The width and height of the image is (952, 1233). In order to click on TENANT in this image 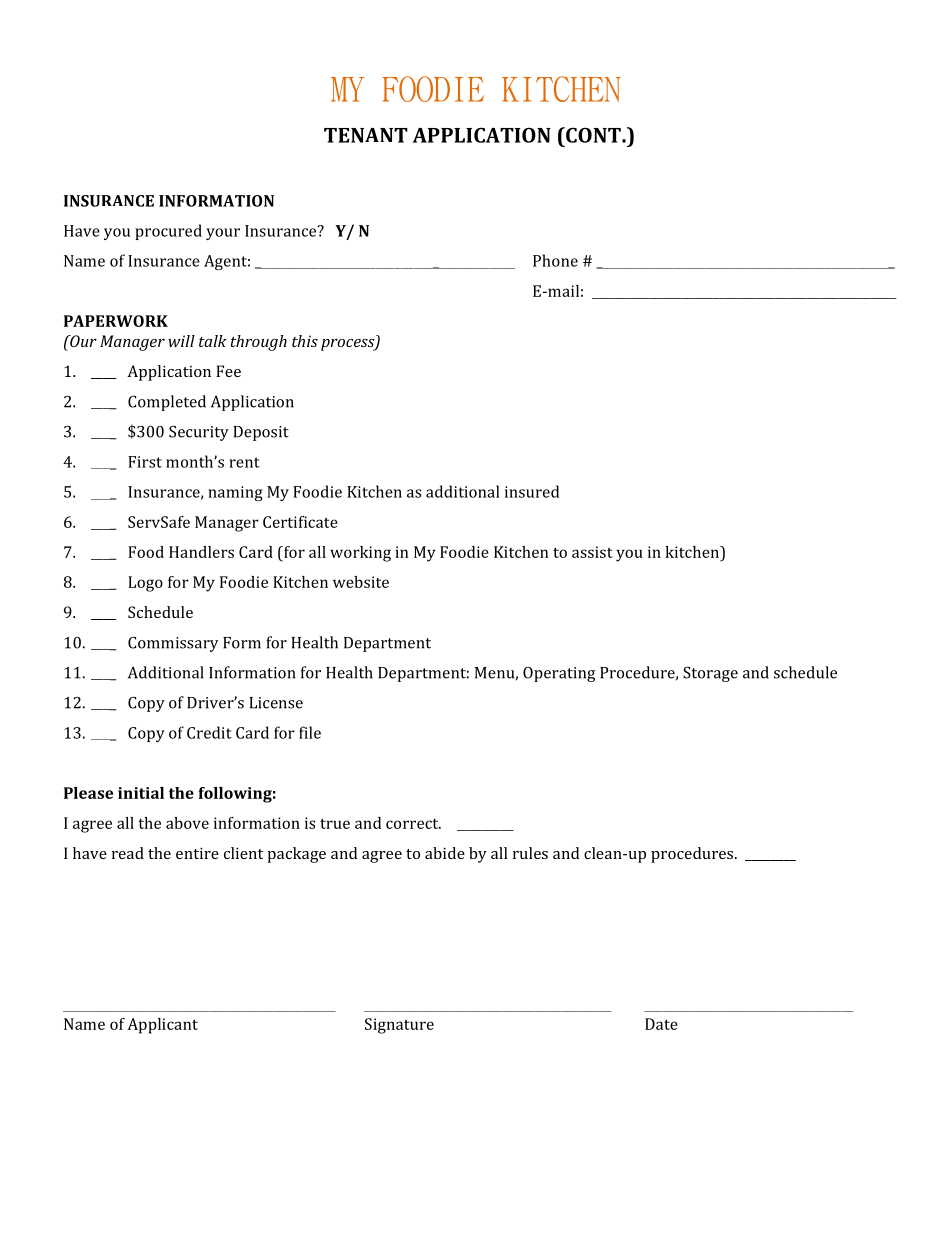, I will do `click(366, 135)`.
